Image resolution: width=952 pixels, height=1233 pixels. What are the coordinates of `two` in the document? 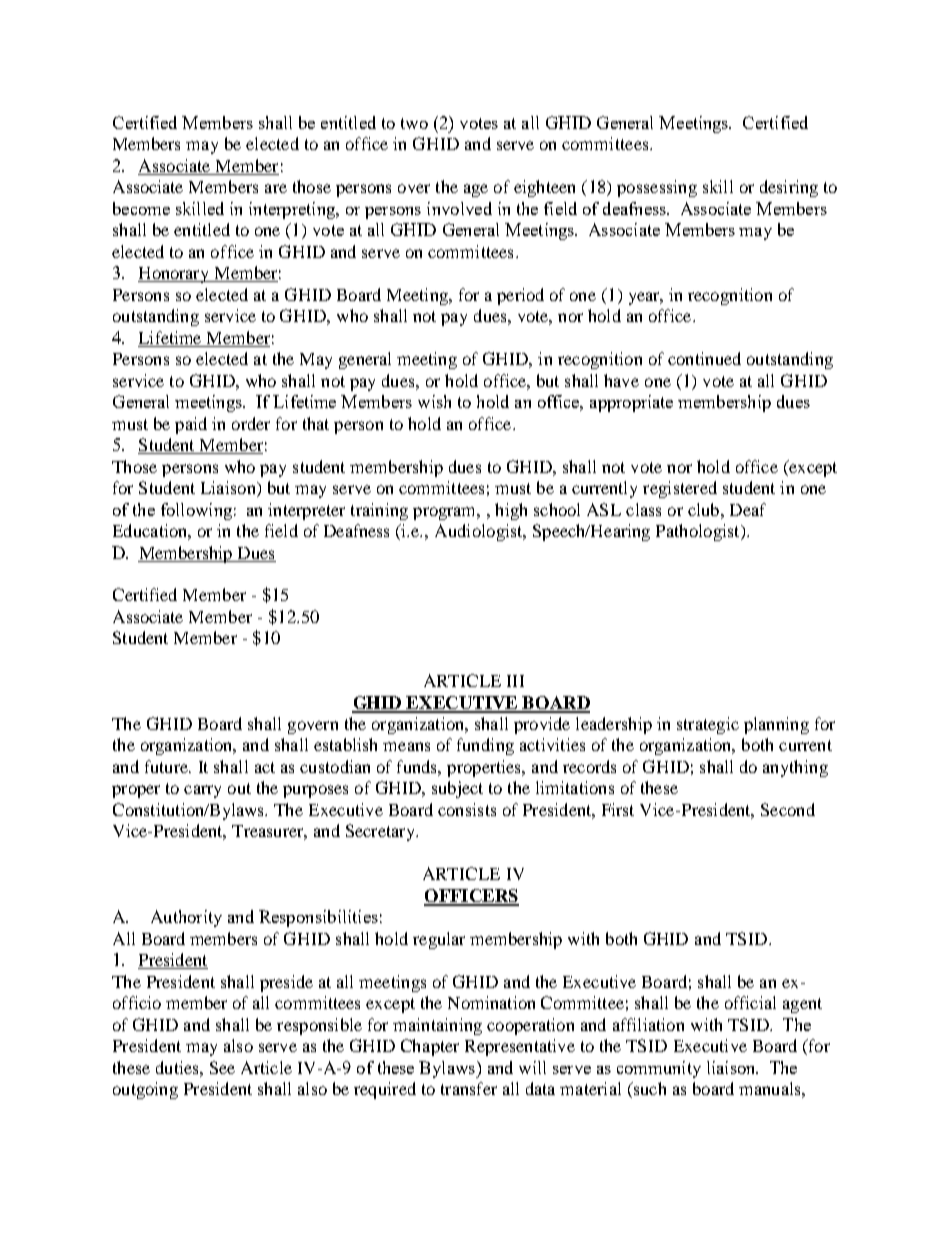 It's located at (414, 123).
